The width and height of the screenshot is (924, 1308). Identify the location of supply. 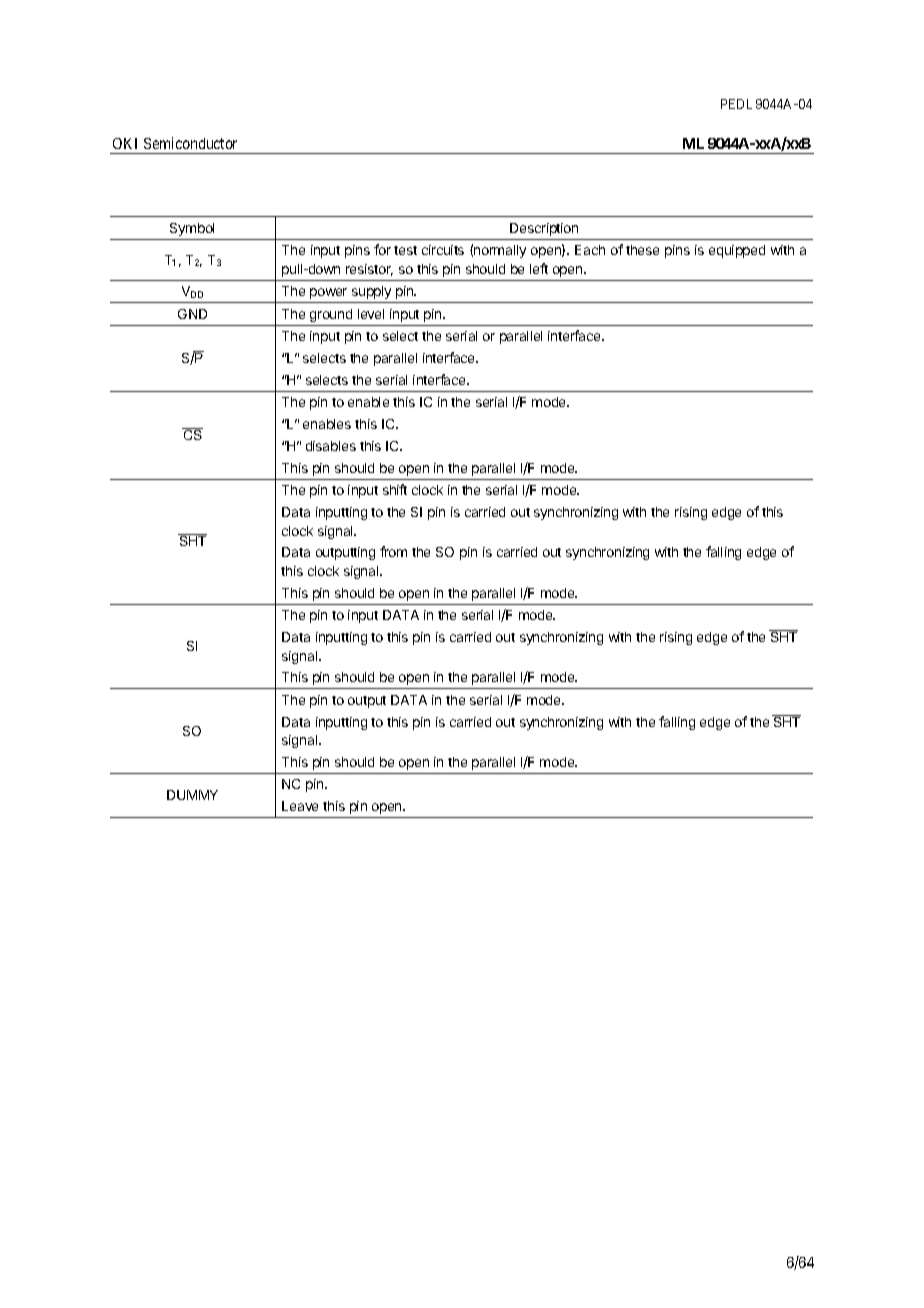
(371, 292).
